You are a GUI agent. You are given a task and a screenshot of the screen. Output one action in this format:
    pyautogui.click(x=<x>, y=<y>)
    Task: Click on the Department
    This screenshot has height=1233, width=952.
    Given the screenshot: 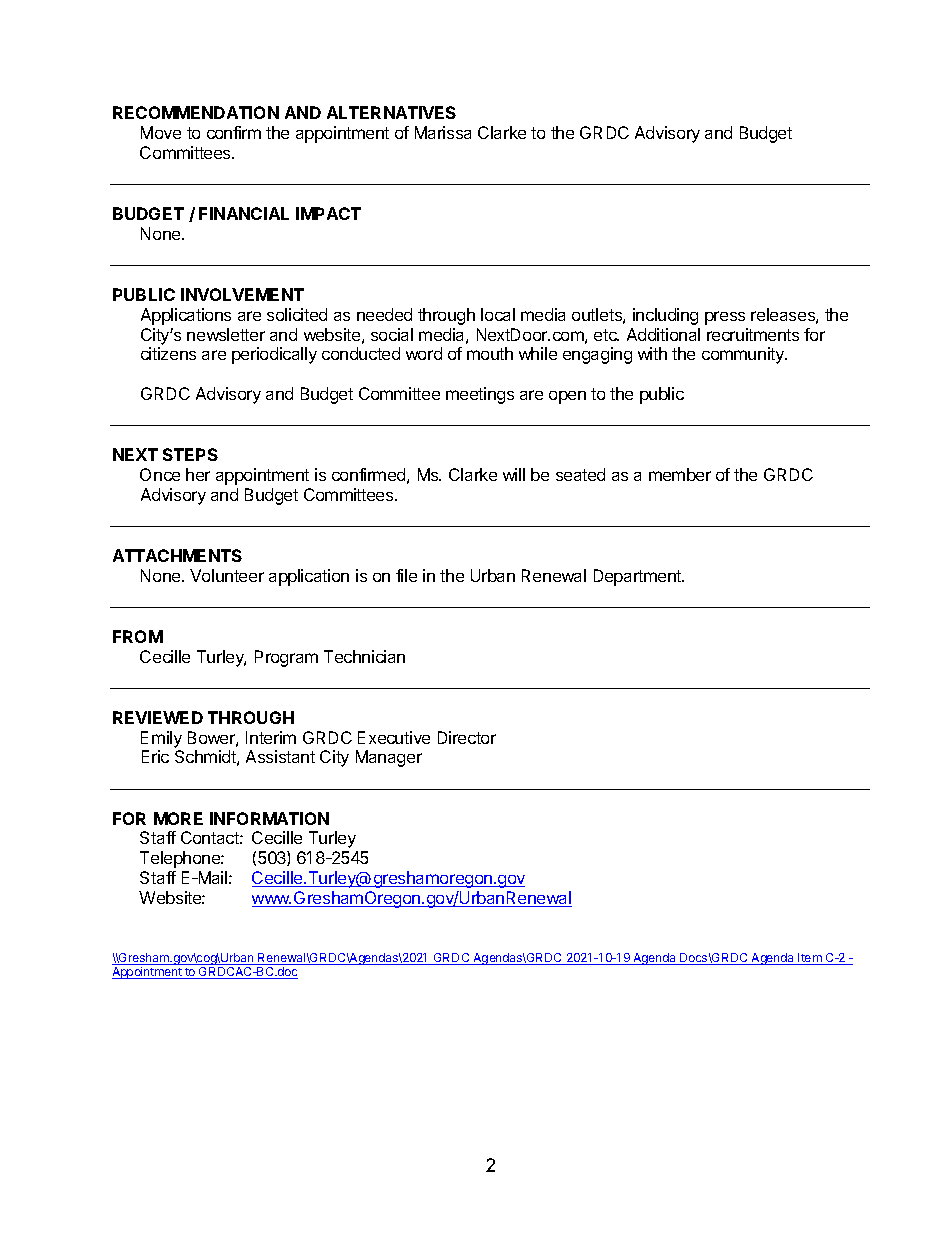 What is the action you would take?
    pyautogui.click(x=638, y=577)
